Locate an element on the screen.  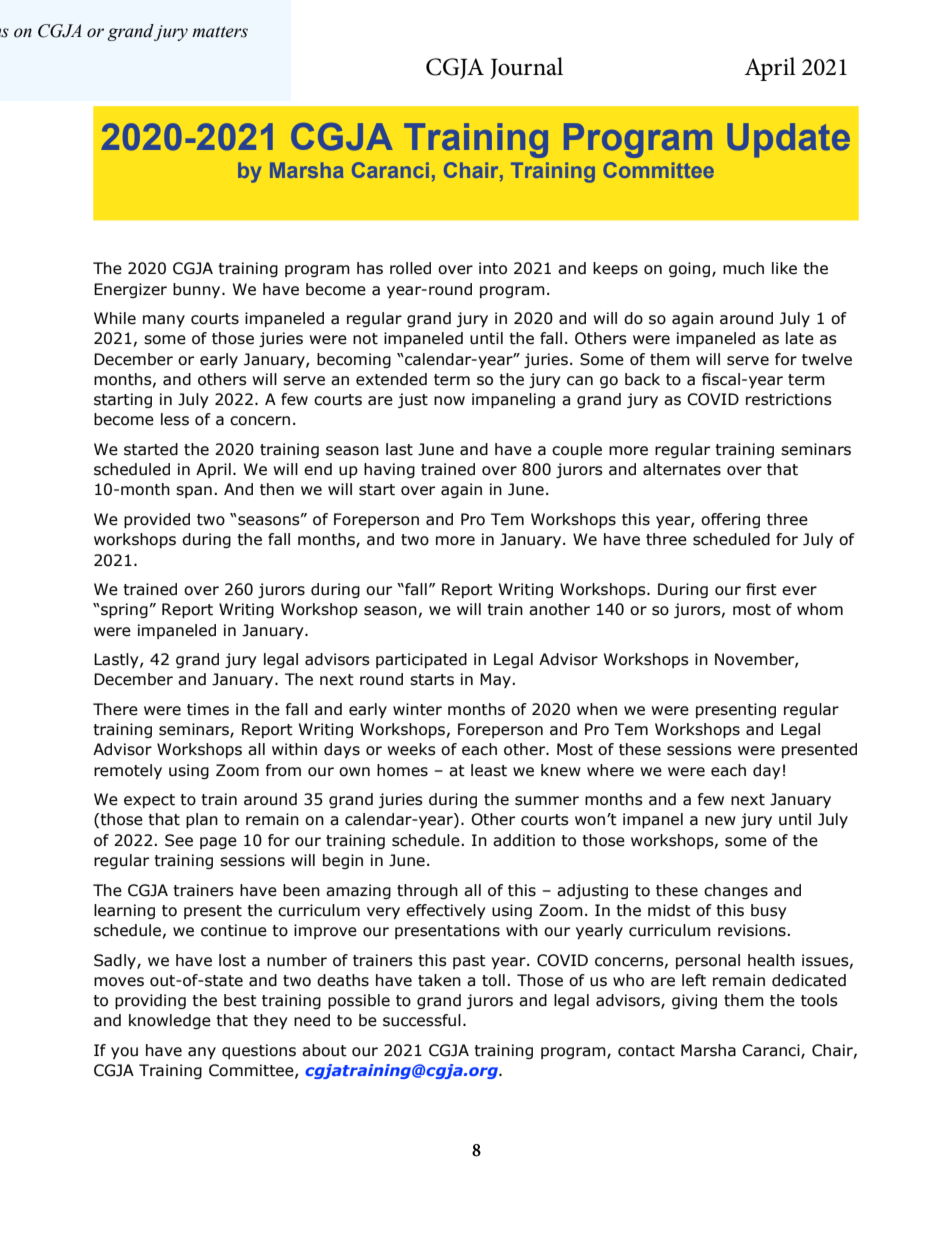
matters is located at coordinates (220, 32).
